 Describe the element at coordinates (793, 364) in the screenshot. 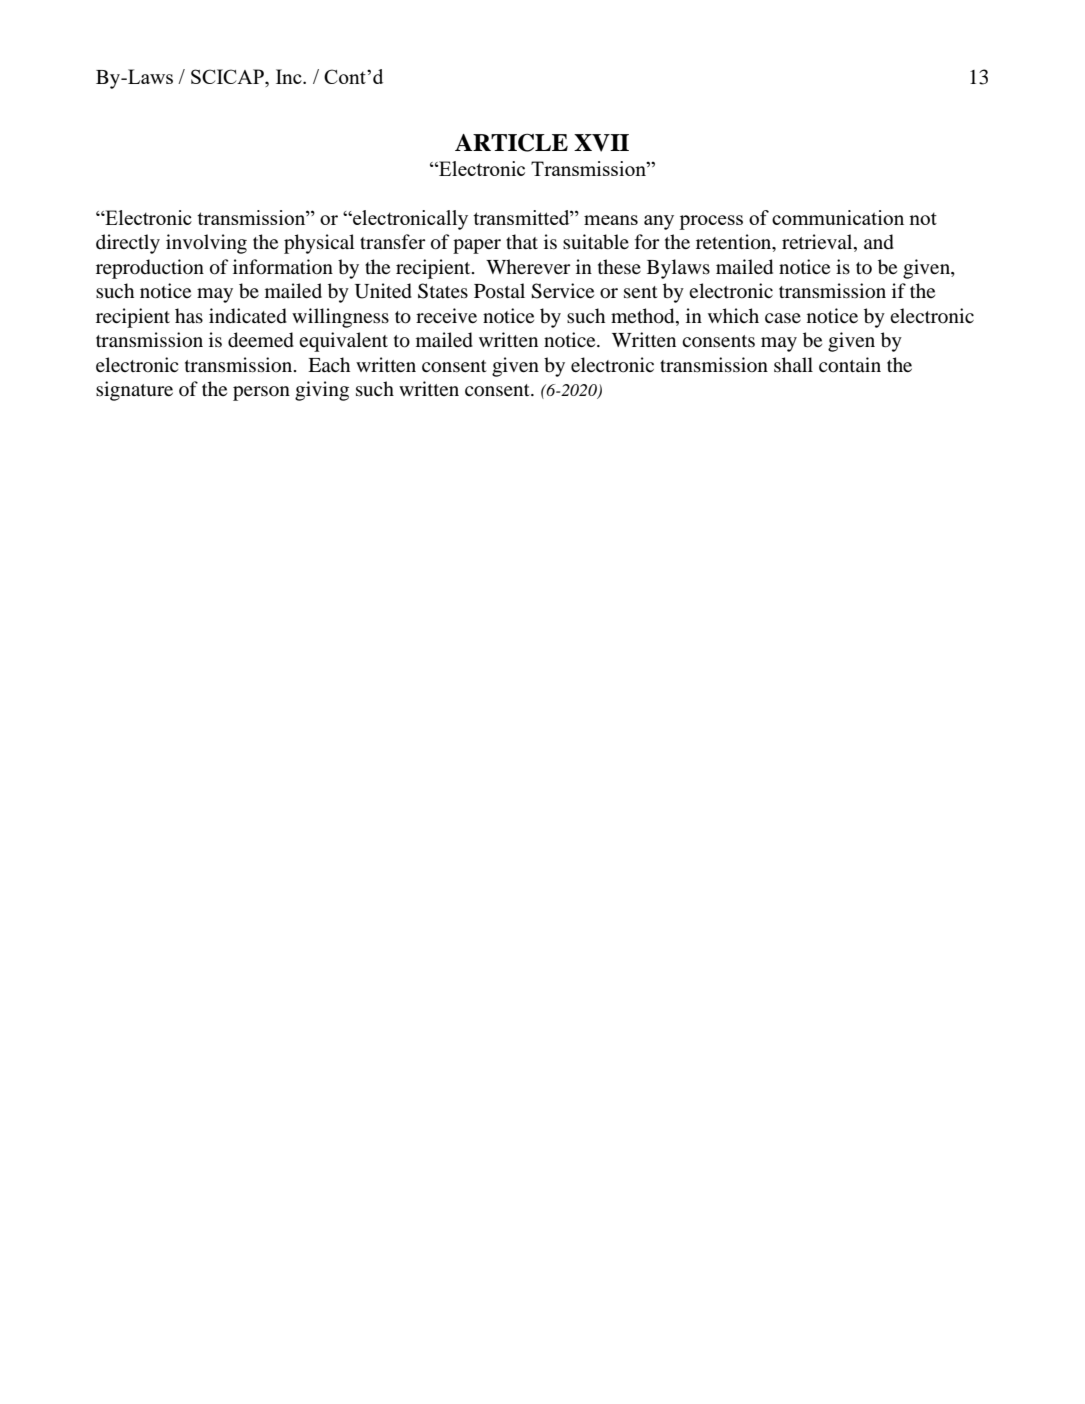

I see `shall` at that location.
